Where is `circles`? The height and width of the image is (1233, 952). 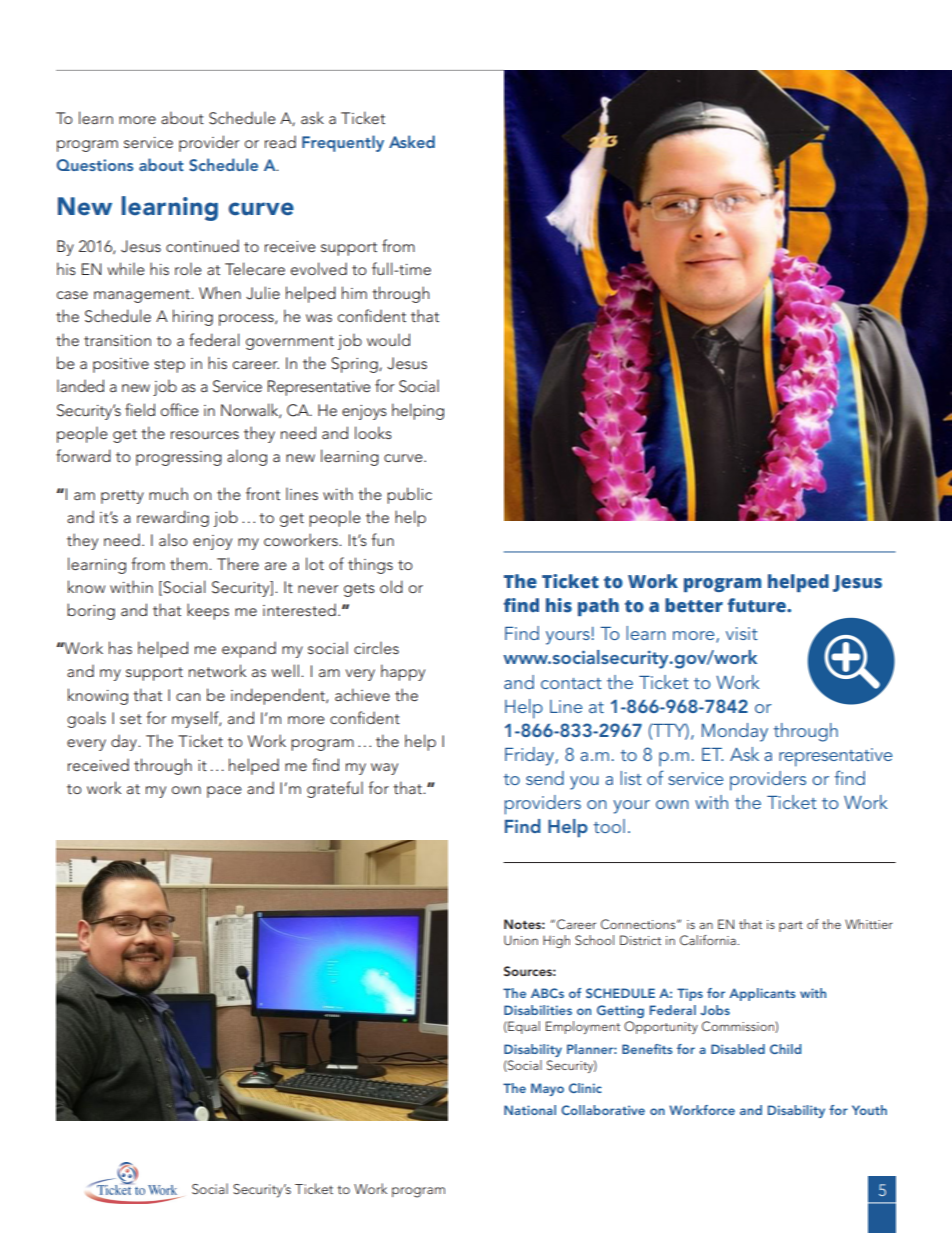 circles is located at coordinates (376, 647).
